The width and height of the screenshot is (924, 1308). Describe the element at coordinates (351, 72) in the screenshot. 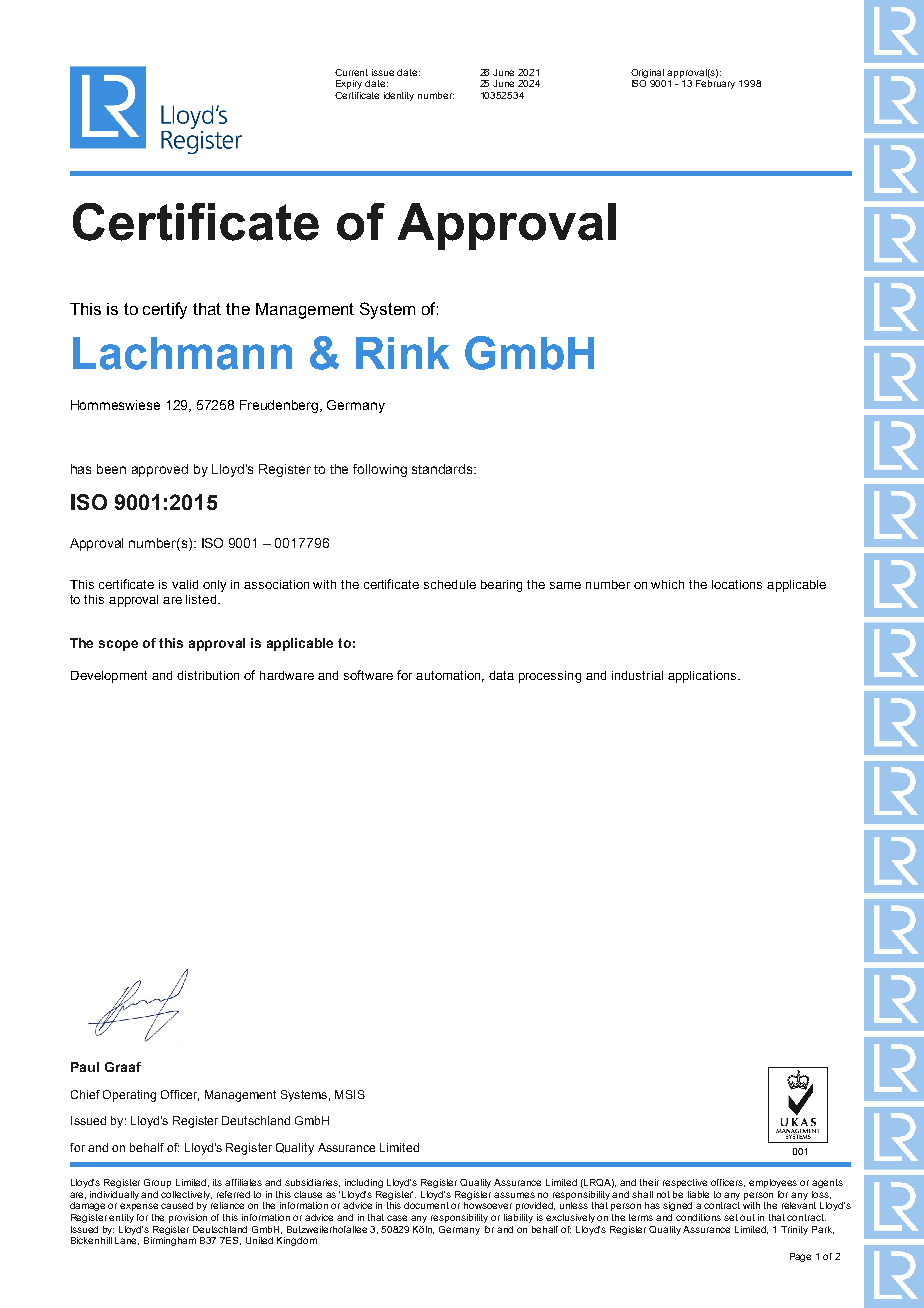

I see `Current` at that location.
